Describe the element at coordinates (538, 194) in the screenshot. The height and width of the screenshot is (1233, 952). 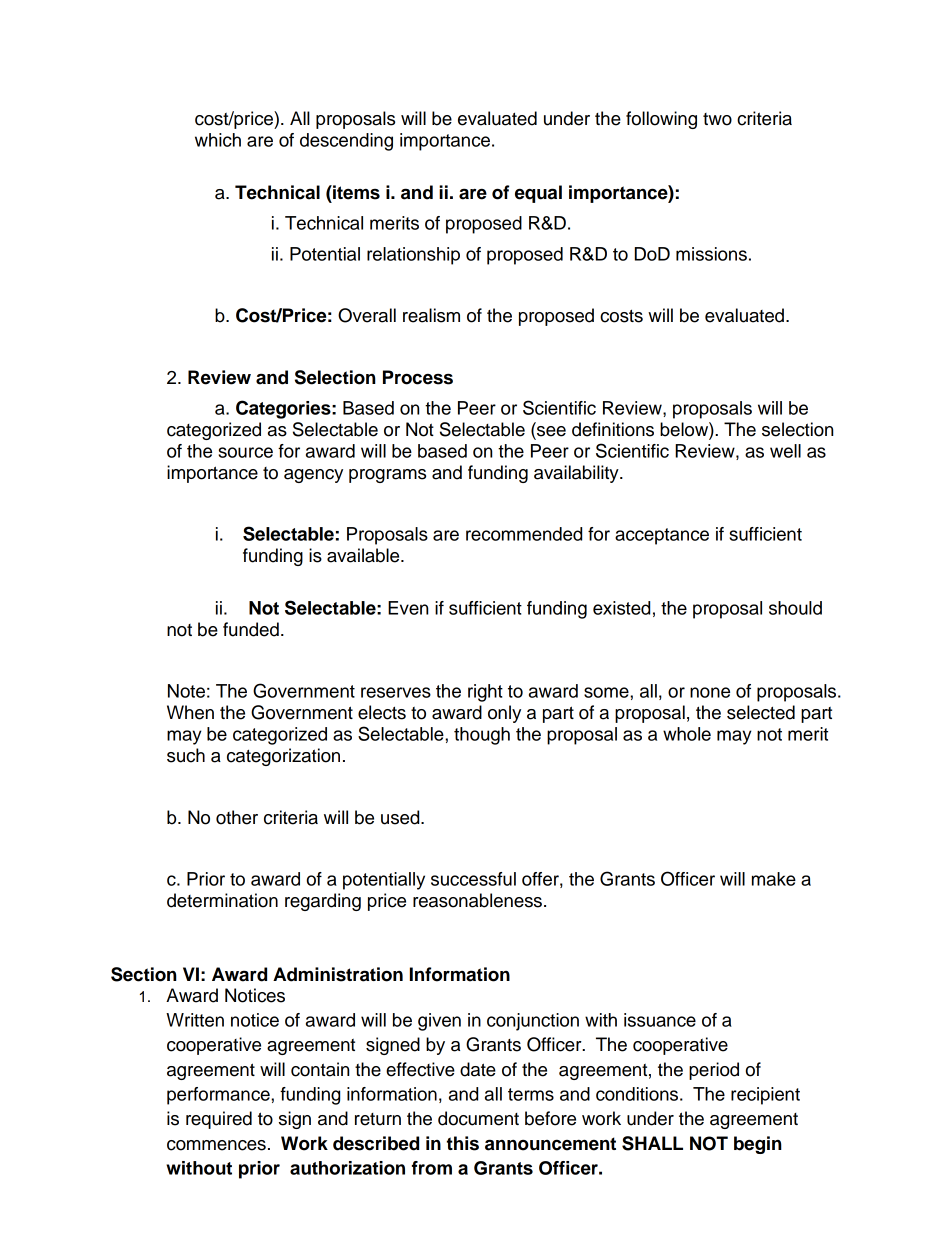
I see `equal` at that location.
